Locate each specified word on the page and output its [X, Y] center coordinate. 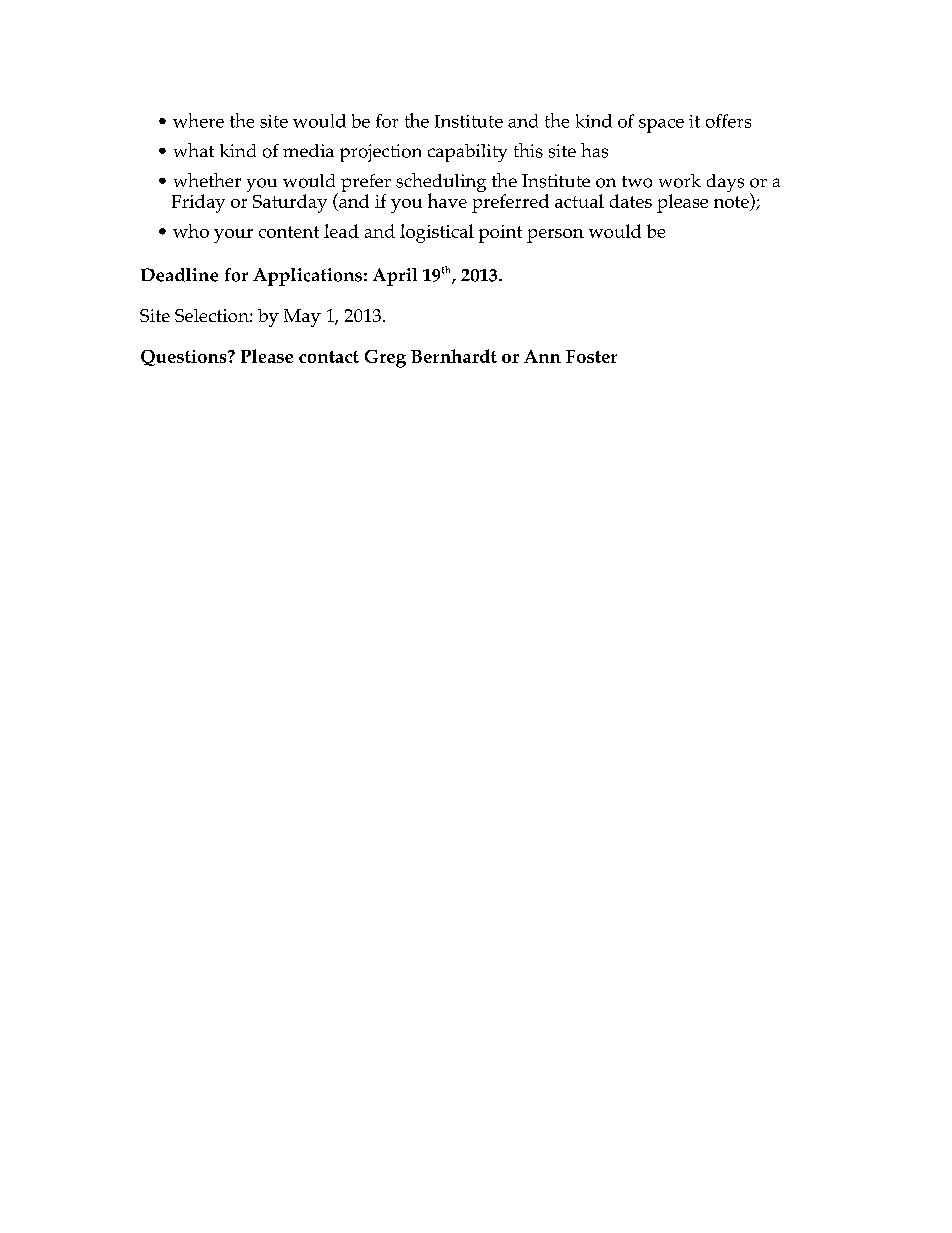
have [447, 200]
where [198, 120]
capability [467, 153]
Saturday [290, 203]
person [555, 236]
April [395, 277]
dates [631, 201]
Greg [385, 359]
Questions [185, 358]
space [661, 126]
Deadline [179, 275]
